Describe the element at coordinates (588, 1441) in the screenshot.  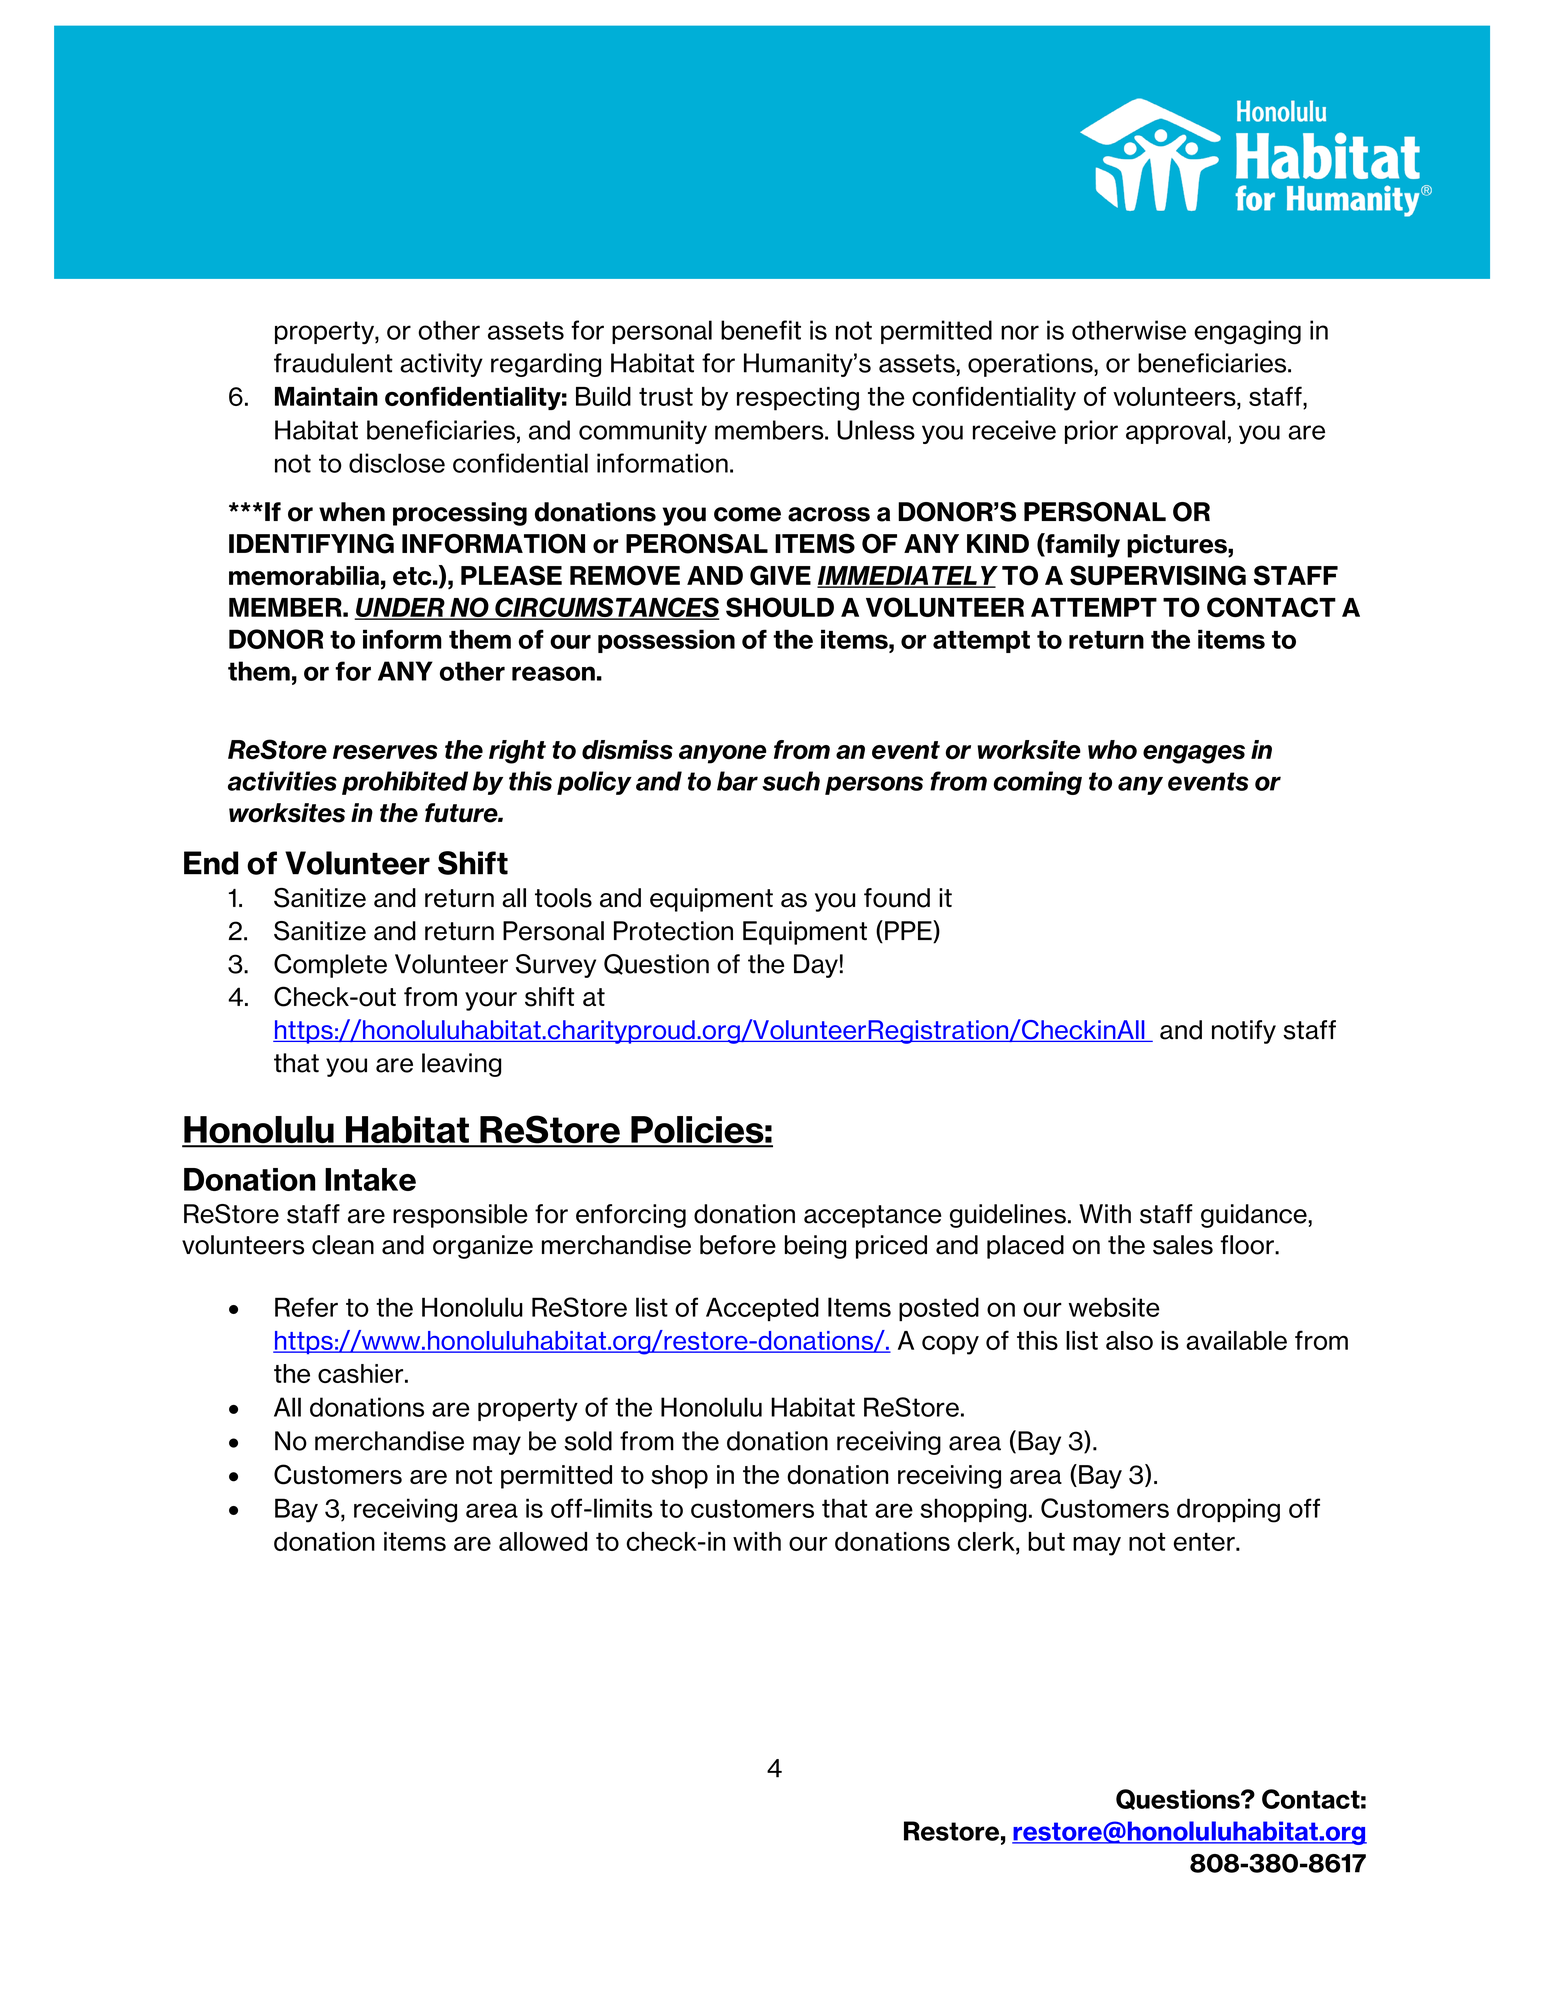
I see `sold` at that location.
